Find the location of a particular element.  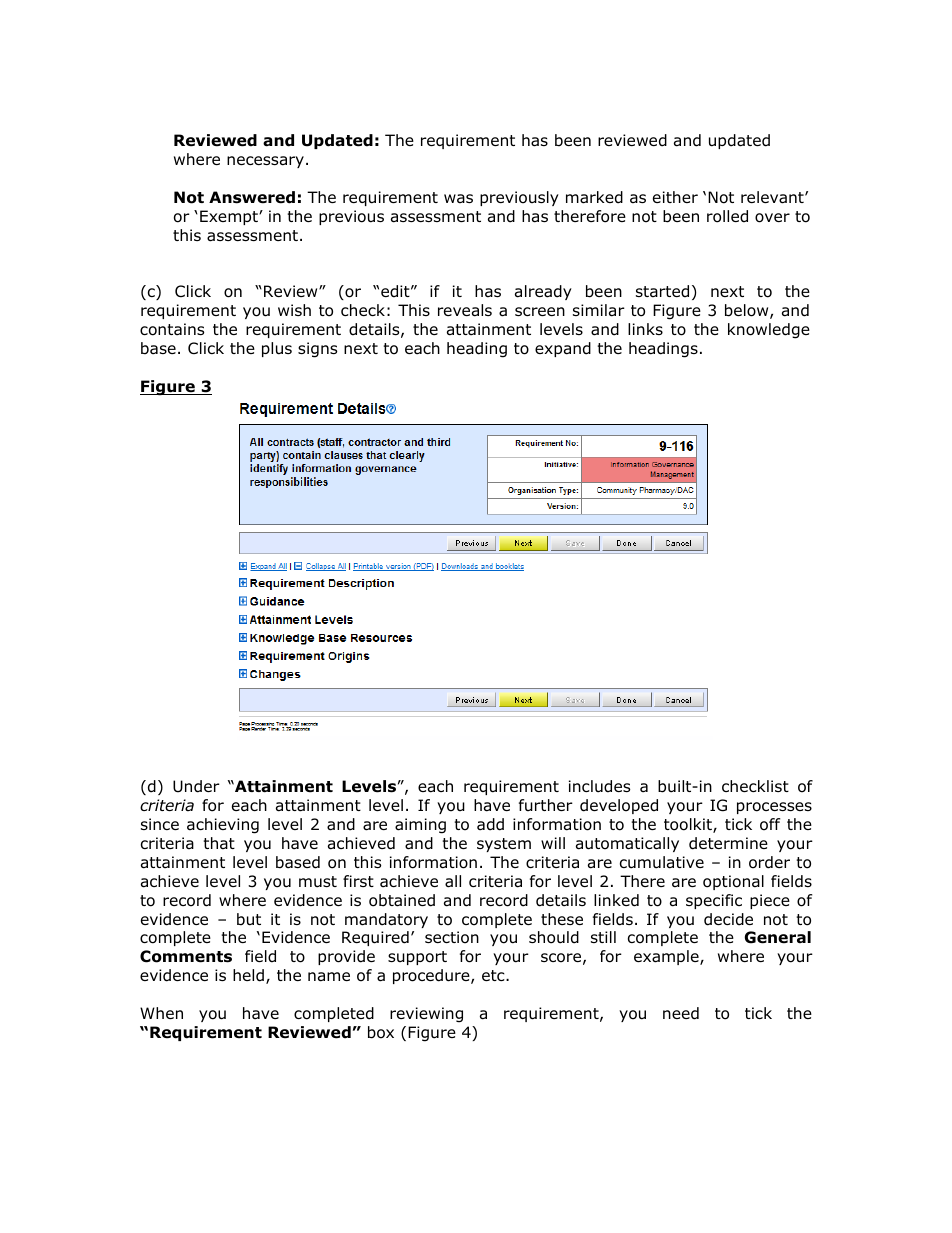

need is located at coordinates (681, 1013).
